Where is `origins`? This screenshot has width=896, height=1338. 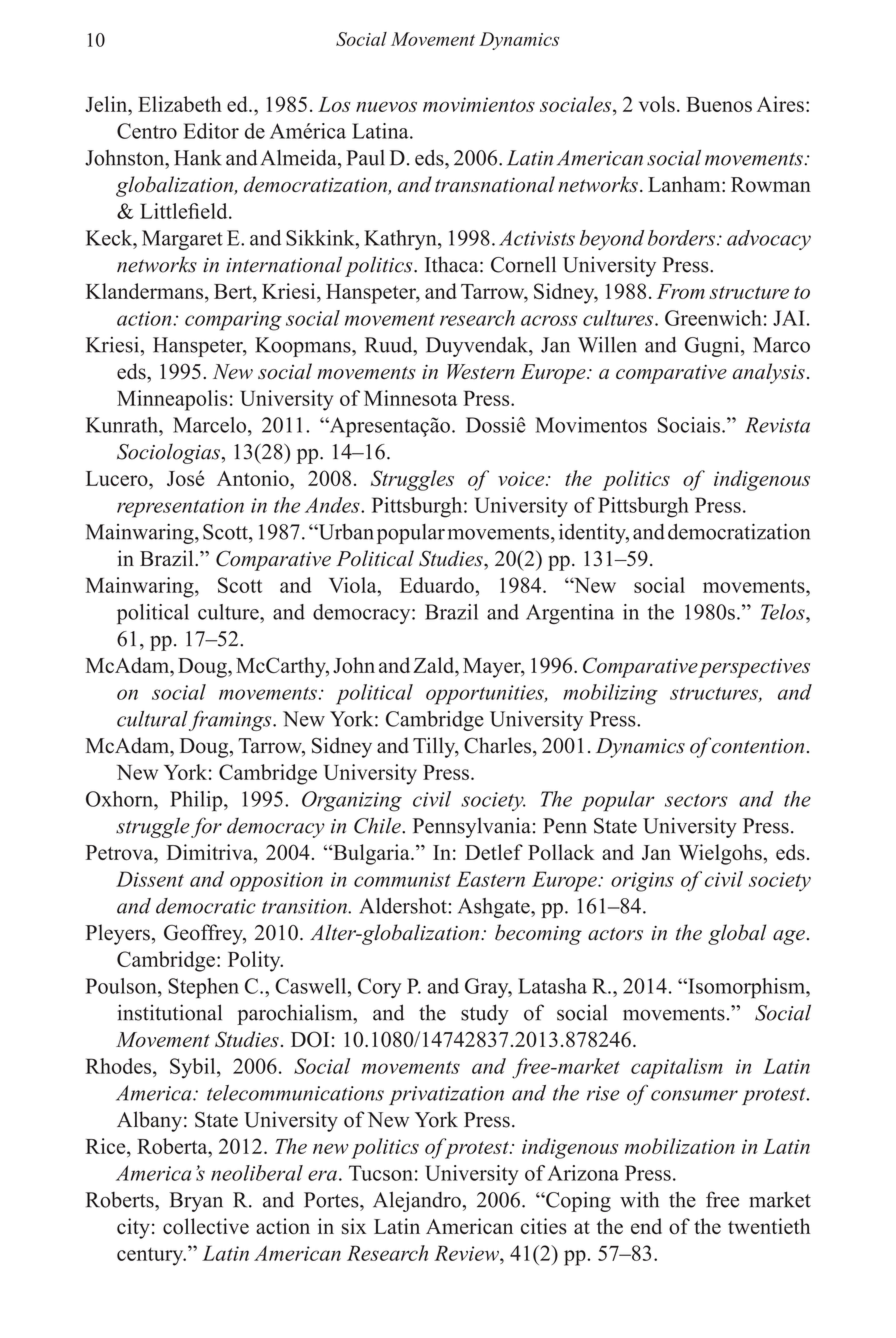
origins is located at coordinates (642, 882).
